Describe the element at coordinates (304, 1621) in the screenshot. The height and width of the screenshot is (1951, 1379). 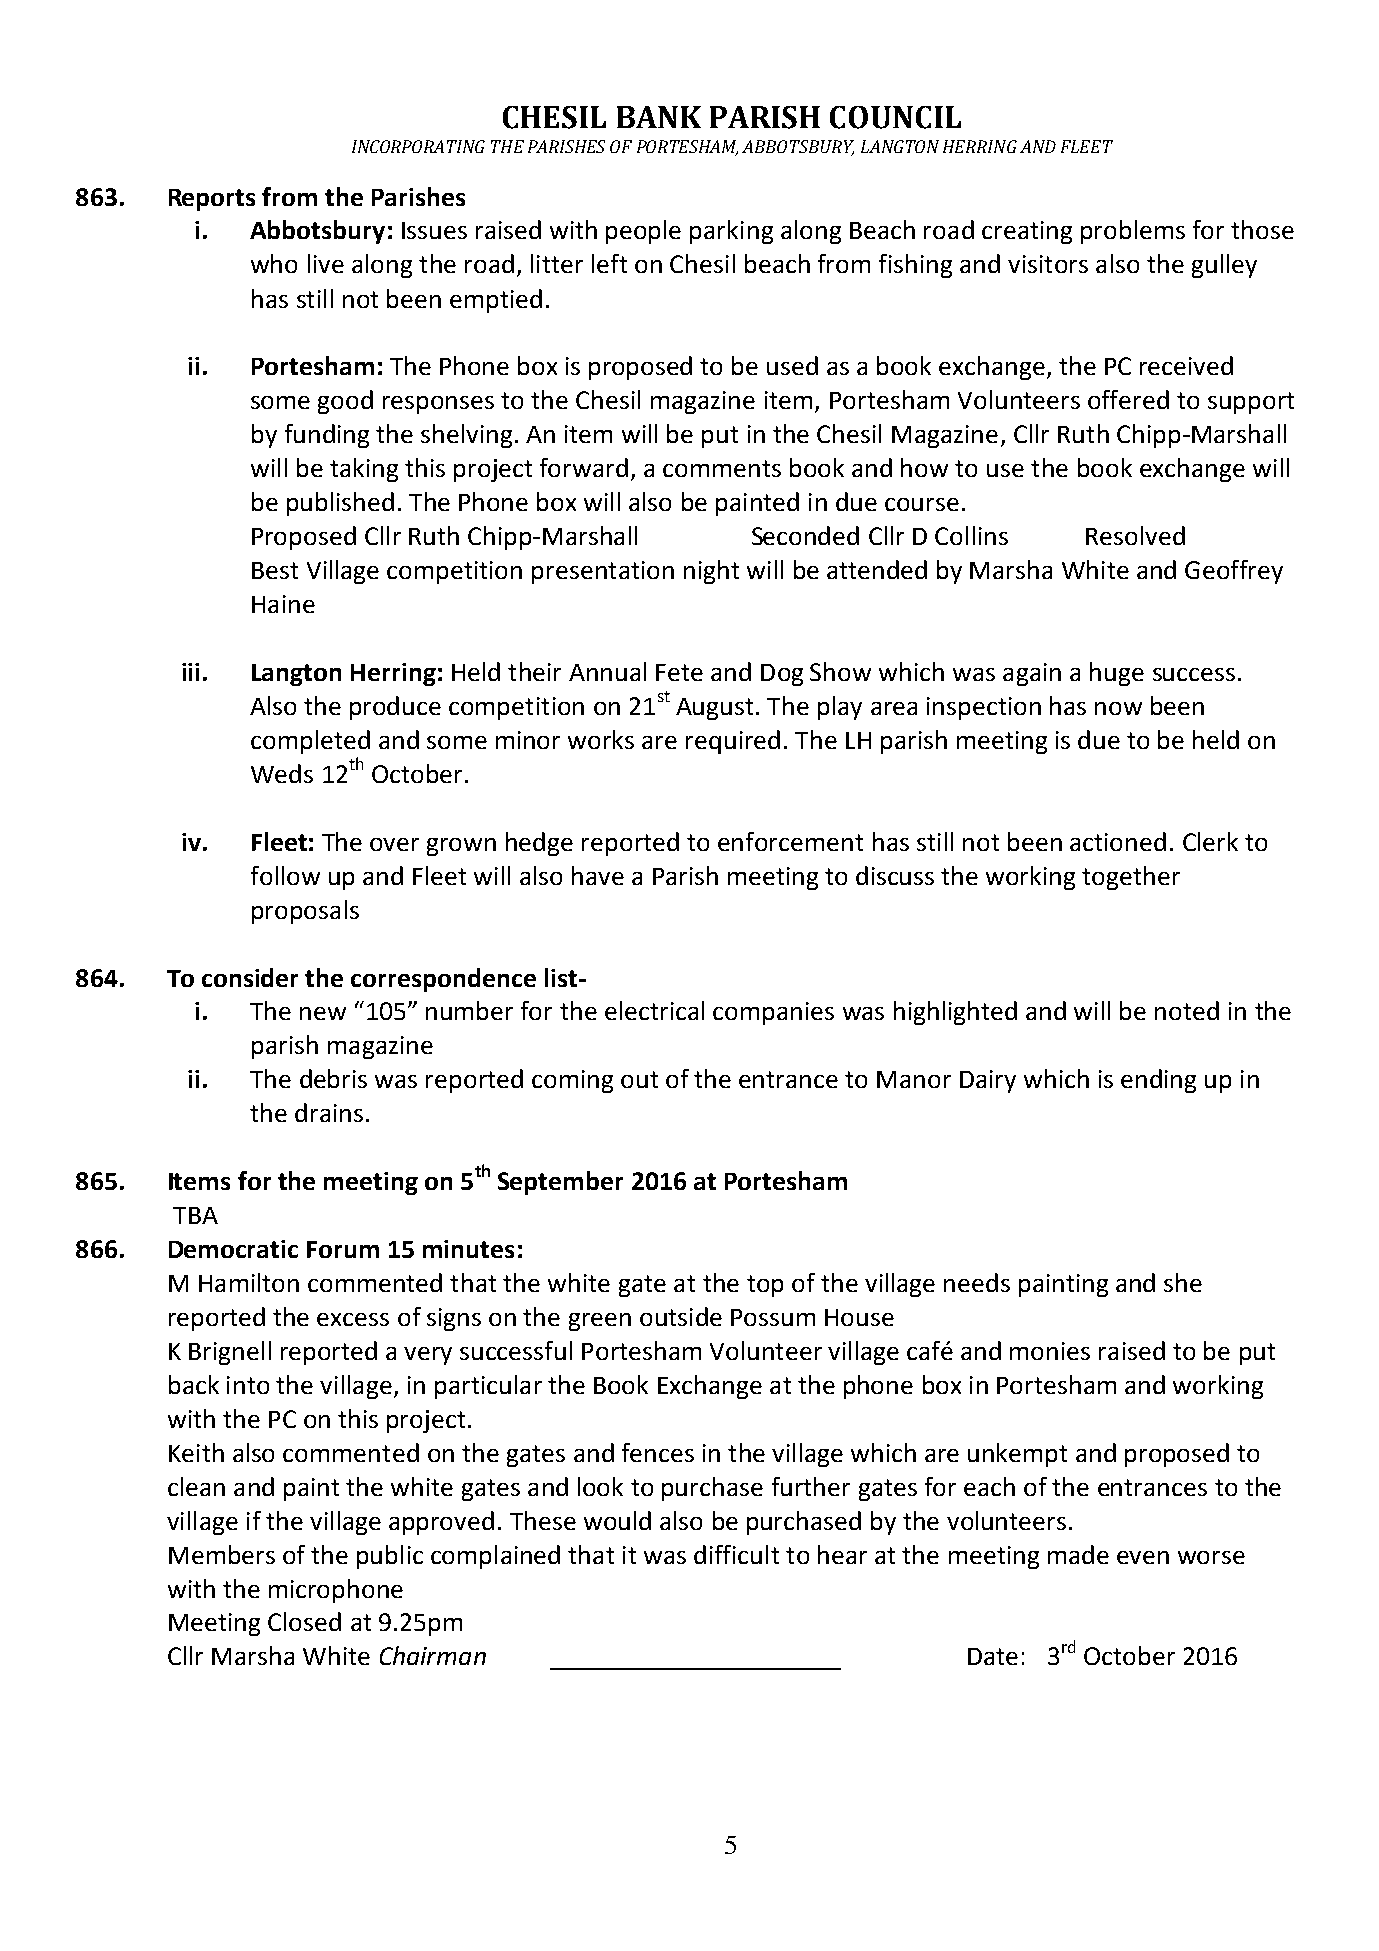
I see `Closed` at that location.
